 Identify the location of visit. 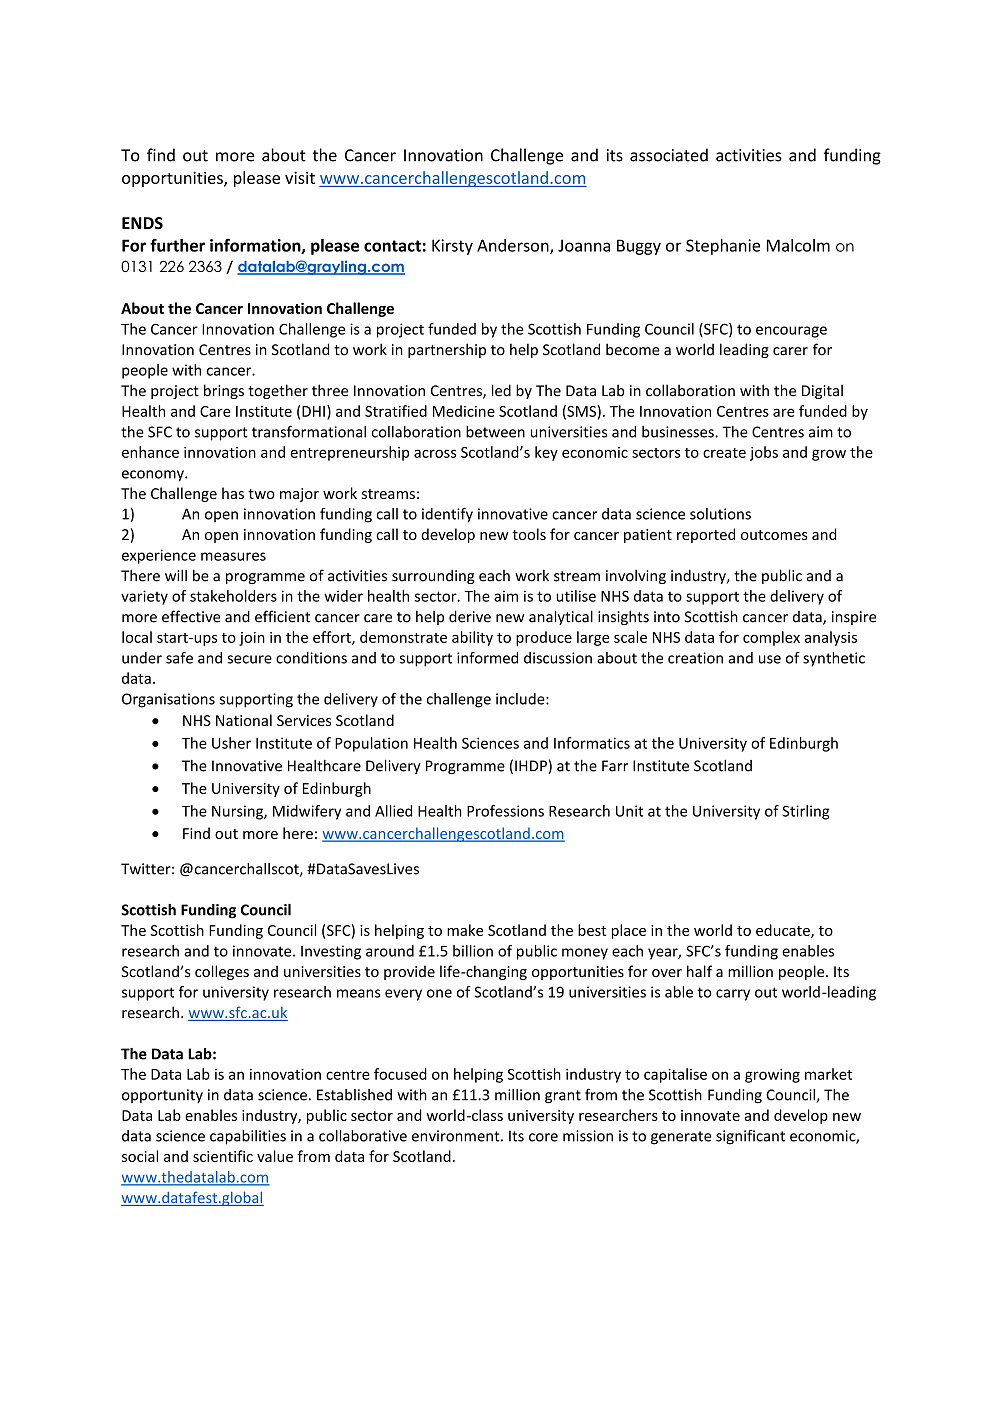
(300, 177).
